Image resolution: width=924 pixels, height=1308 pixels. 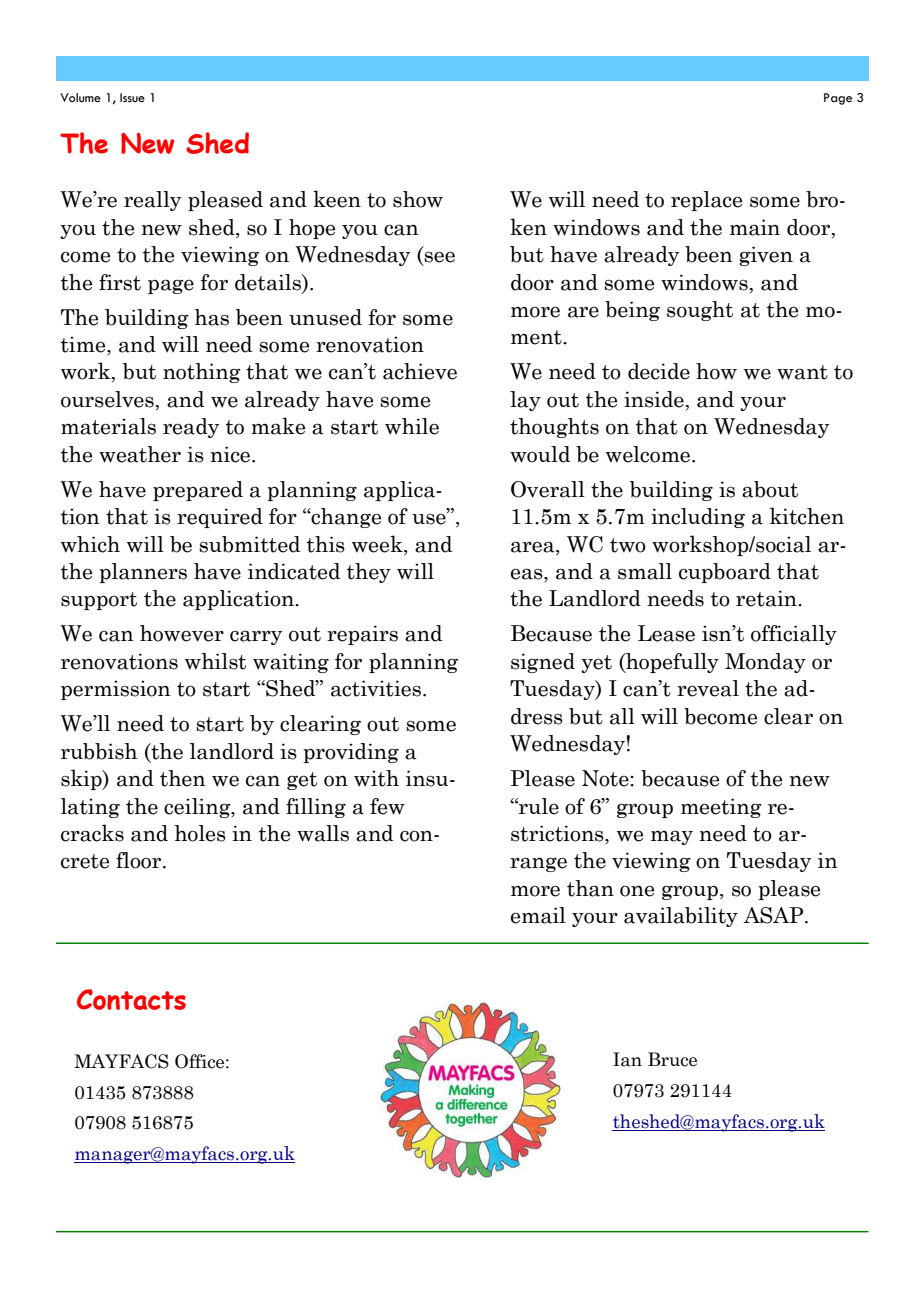 I want to click on Contacts, so click(x=131, y=999).
